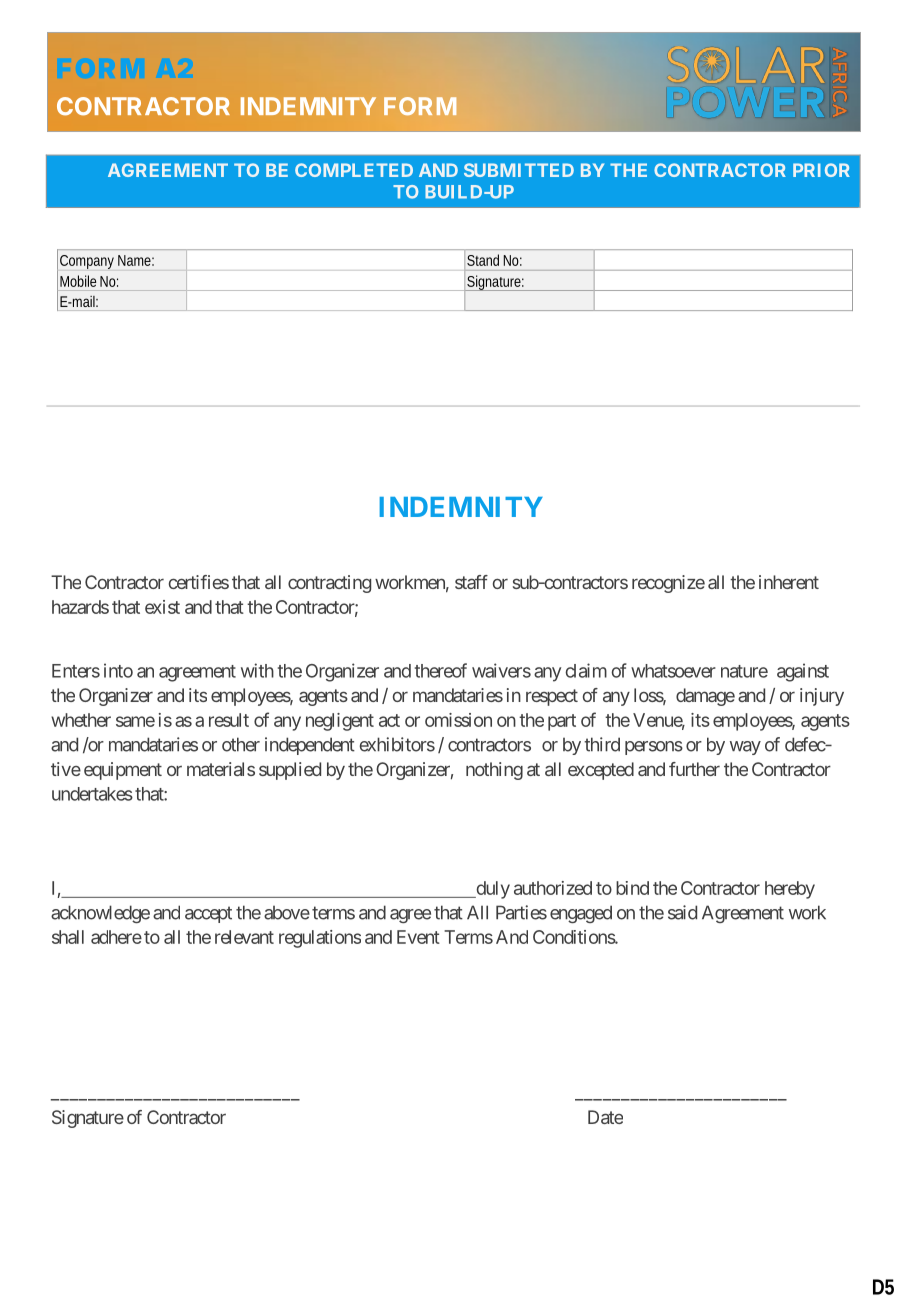 This document has width=924, height=1308. What do you see at coordinates (694, 769) in the document?
I see `further` at bounding box center [694, 769].
